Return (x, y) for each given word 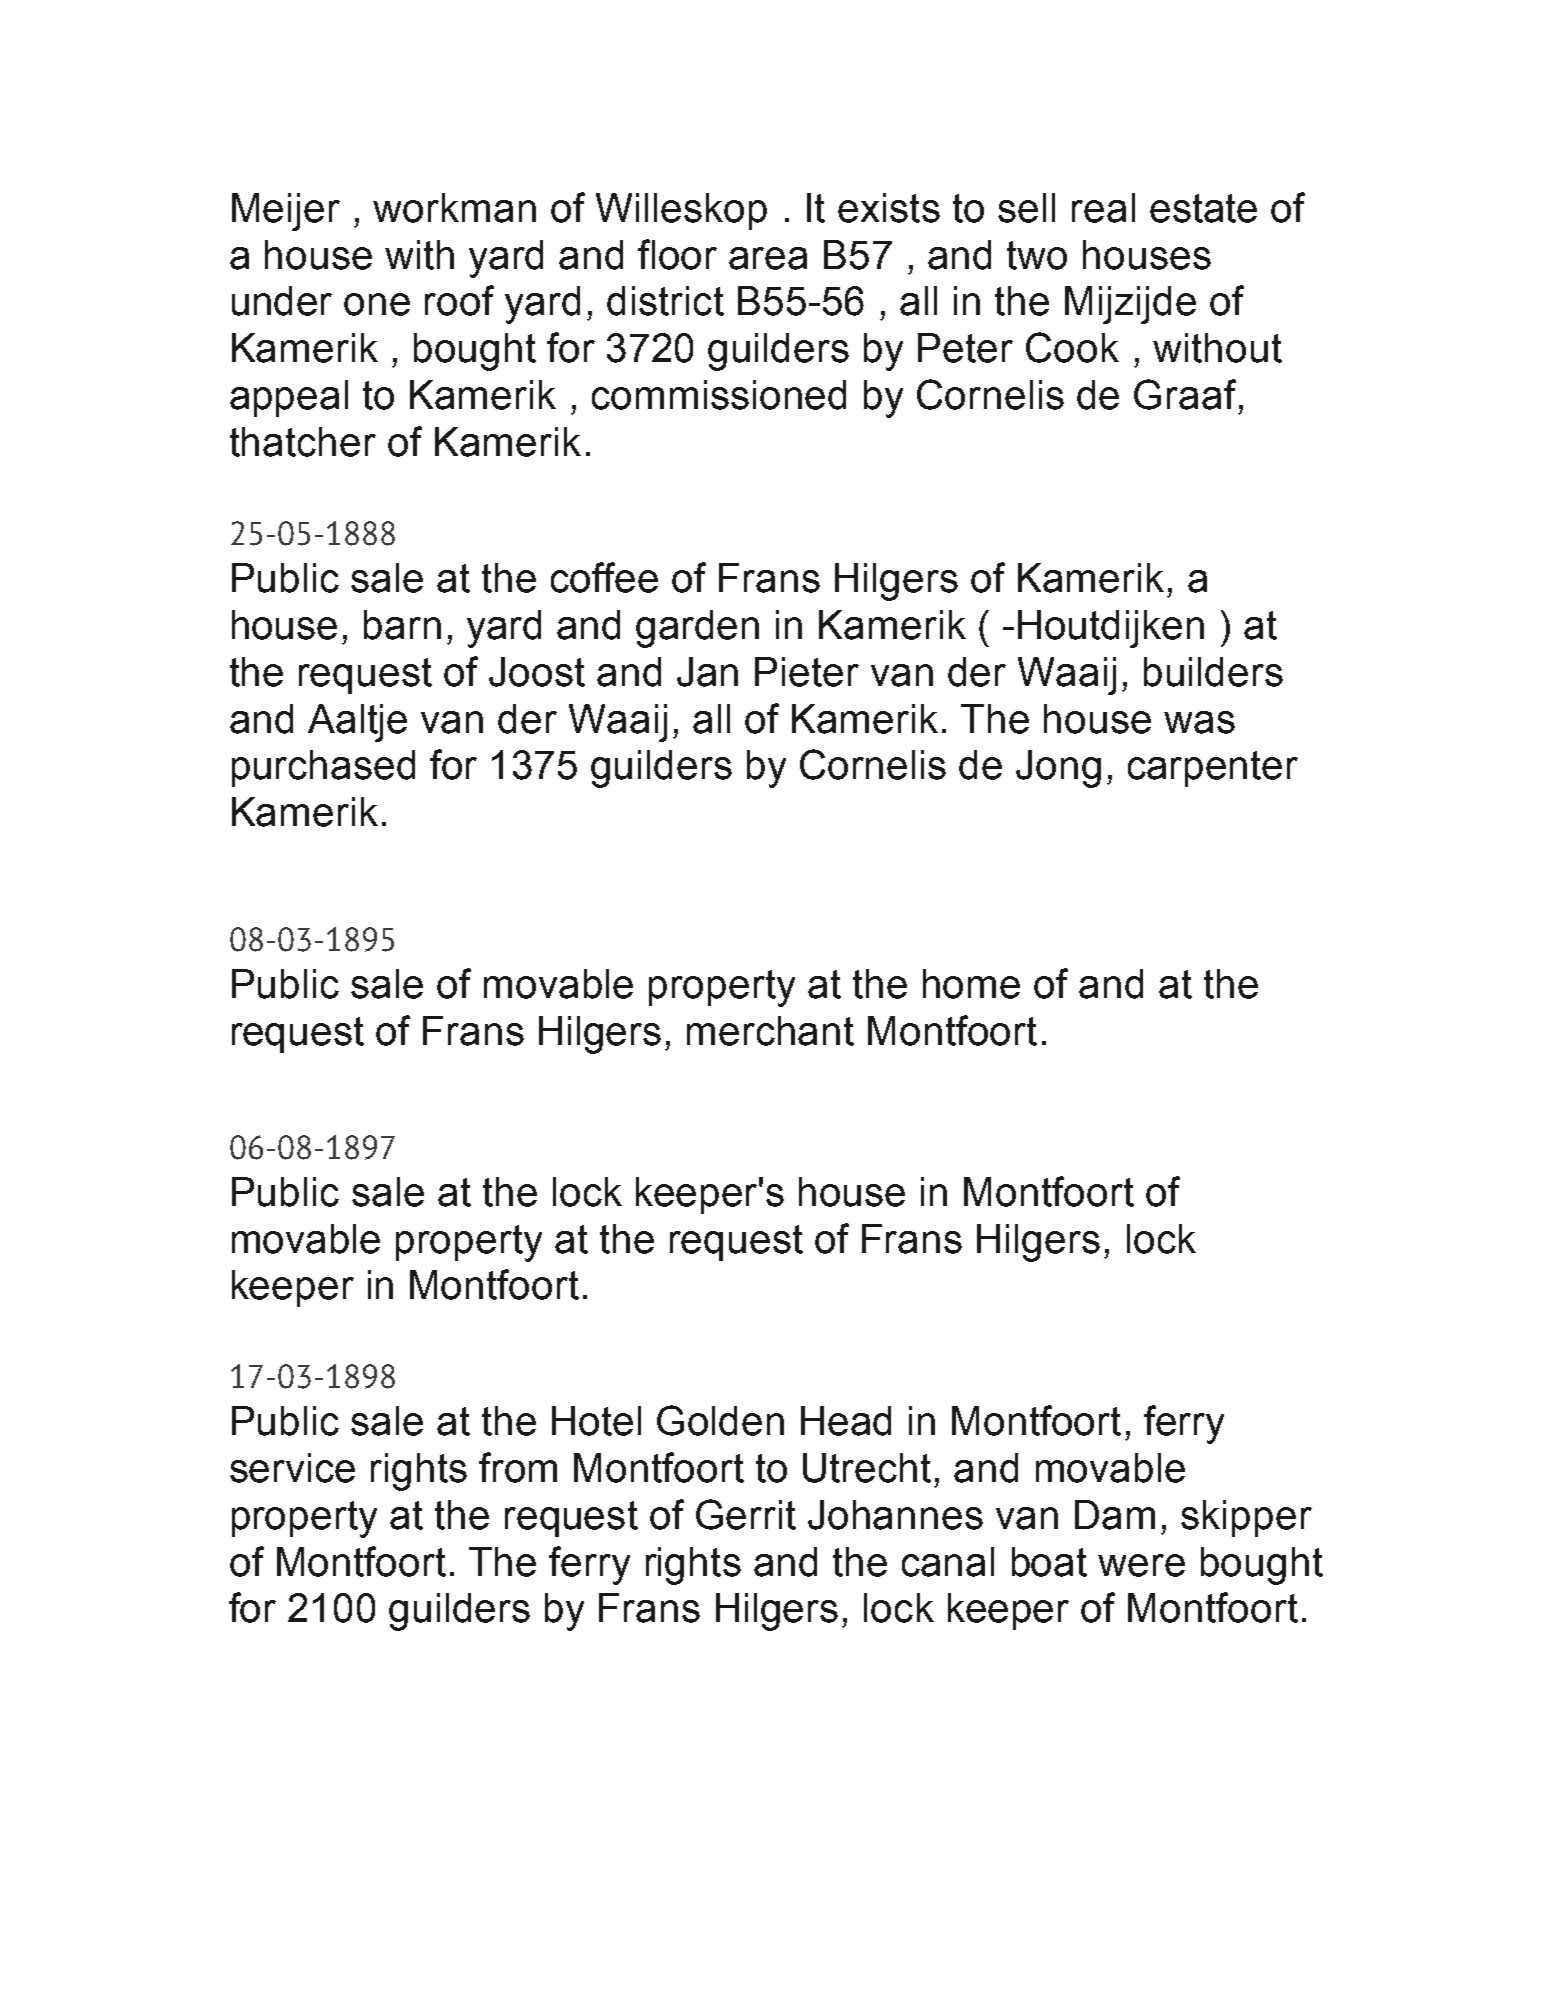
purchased (323, 768)
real (1103, 208)
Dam (1115, 1515)
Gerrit (746, 1514)
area (768, 258)
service (292, 1468)
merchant (770, 1031)
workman (454, 208)
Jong (1058, 769)
